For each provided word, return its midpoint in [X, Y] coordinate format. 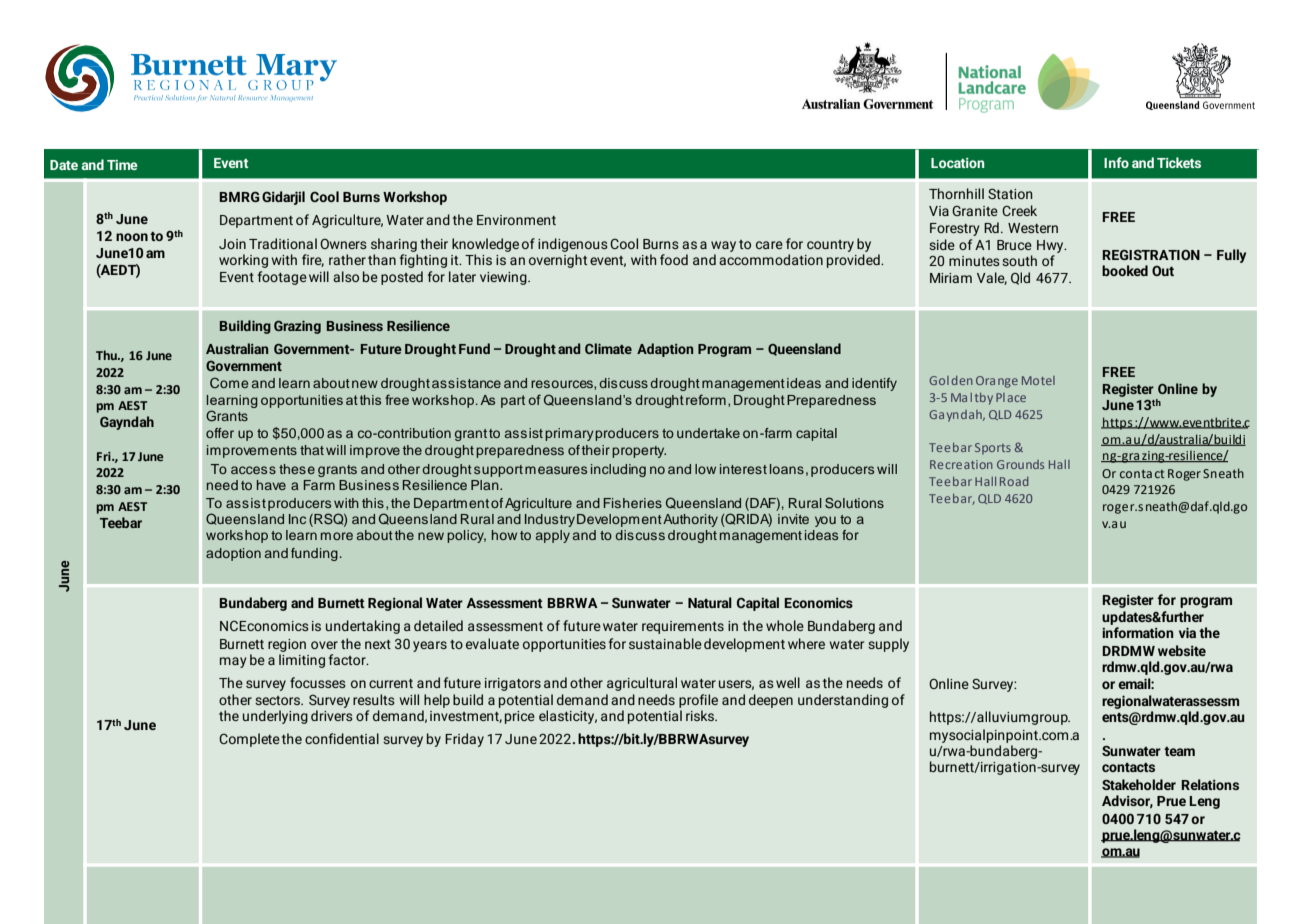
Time [122, 165]
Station [1010, 193]
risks [701, 715]
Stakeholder [1139, 784]
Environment [516, 220]
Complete [249, 740]
